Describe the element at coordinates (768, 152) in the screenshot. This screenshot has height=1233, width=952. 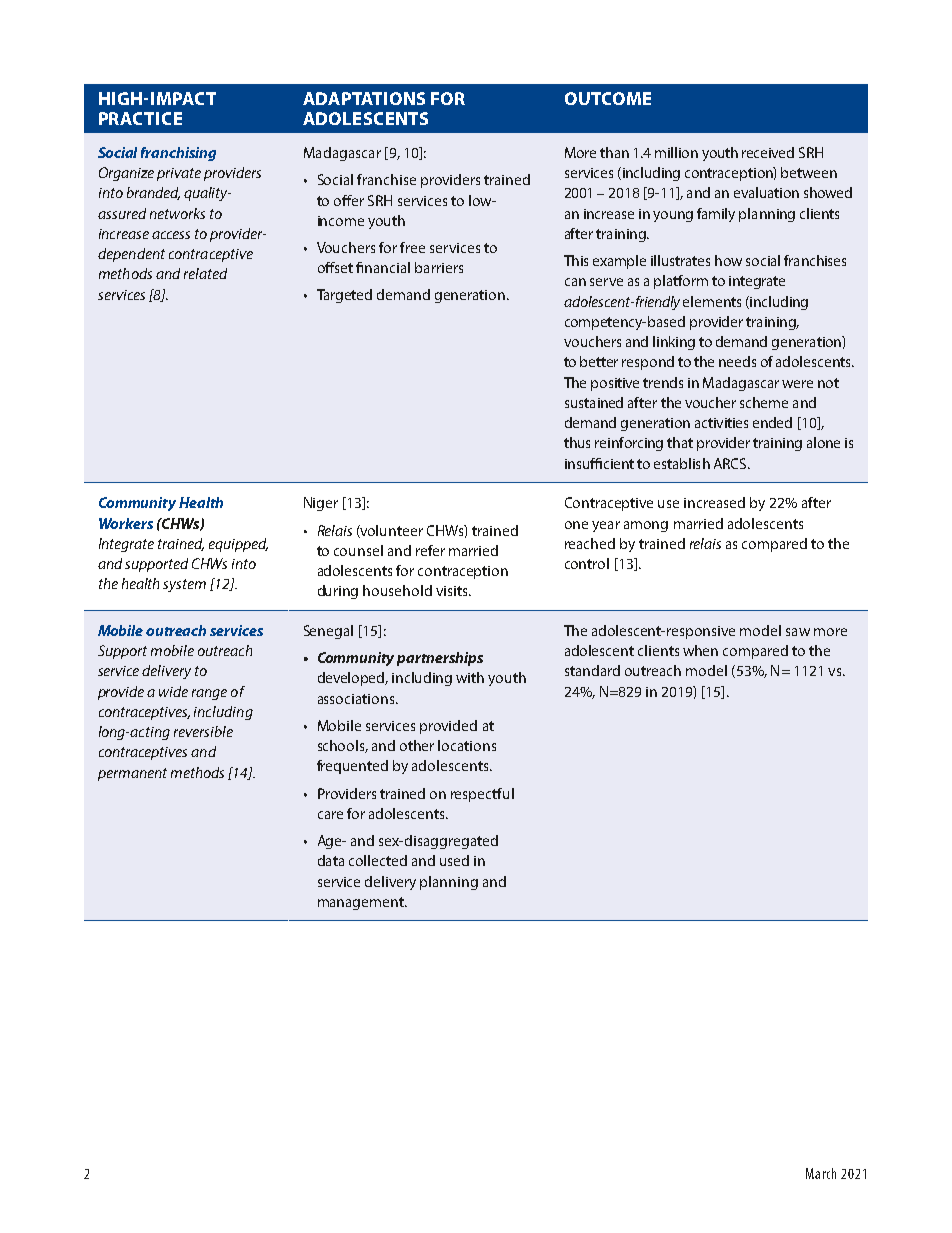
I see `received` at that location.
